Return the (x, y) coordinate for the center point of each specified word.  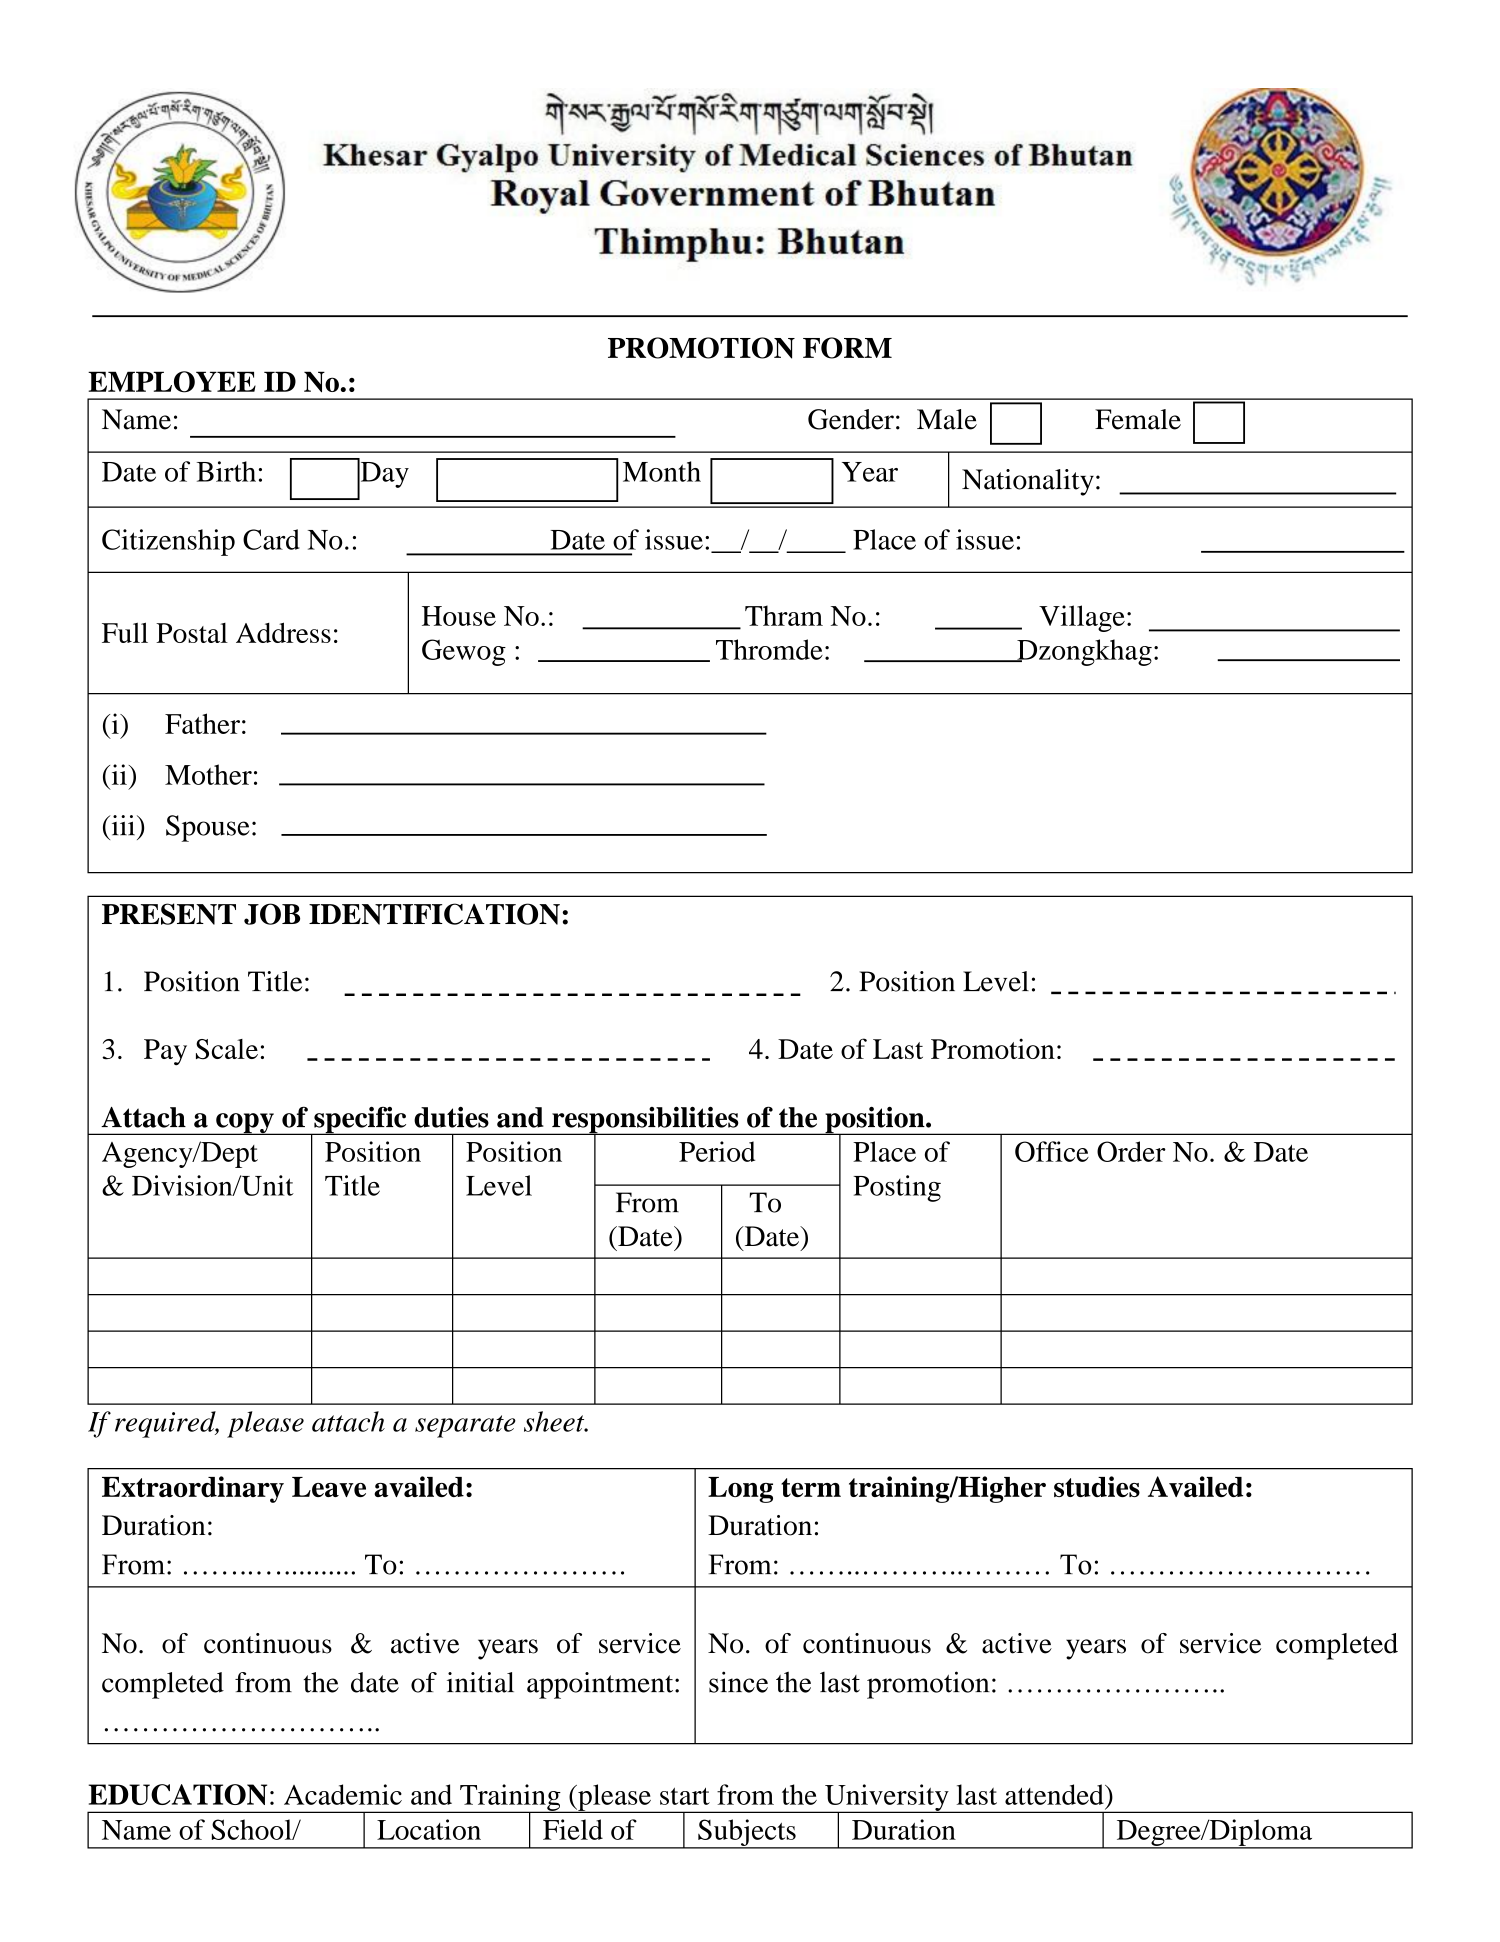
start (685, 1796)
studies (1097, 1486)
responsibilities (645, 1121)
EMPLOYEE (172, 382)
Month (662, 471)
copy (245, 1124)
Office (1052, 1151)
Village (1082, 618)
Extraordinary (193, 1489)
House (459, 616)
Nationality (1028, 482)
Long (740, 1490)
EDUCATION (177, 1794)
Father (202, 723)
